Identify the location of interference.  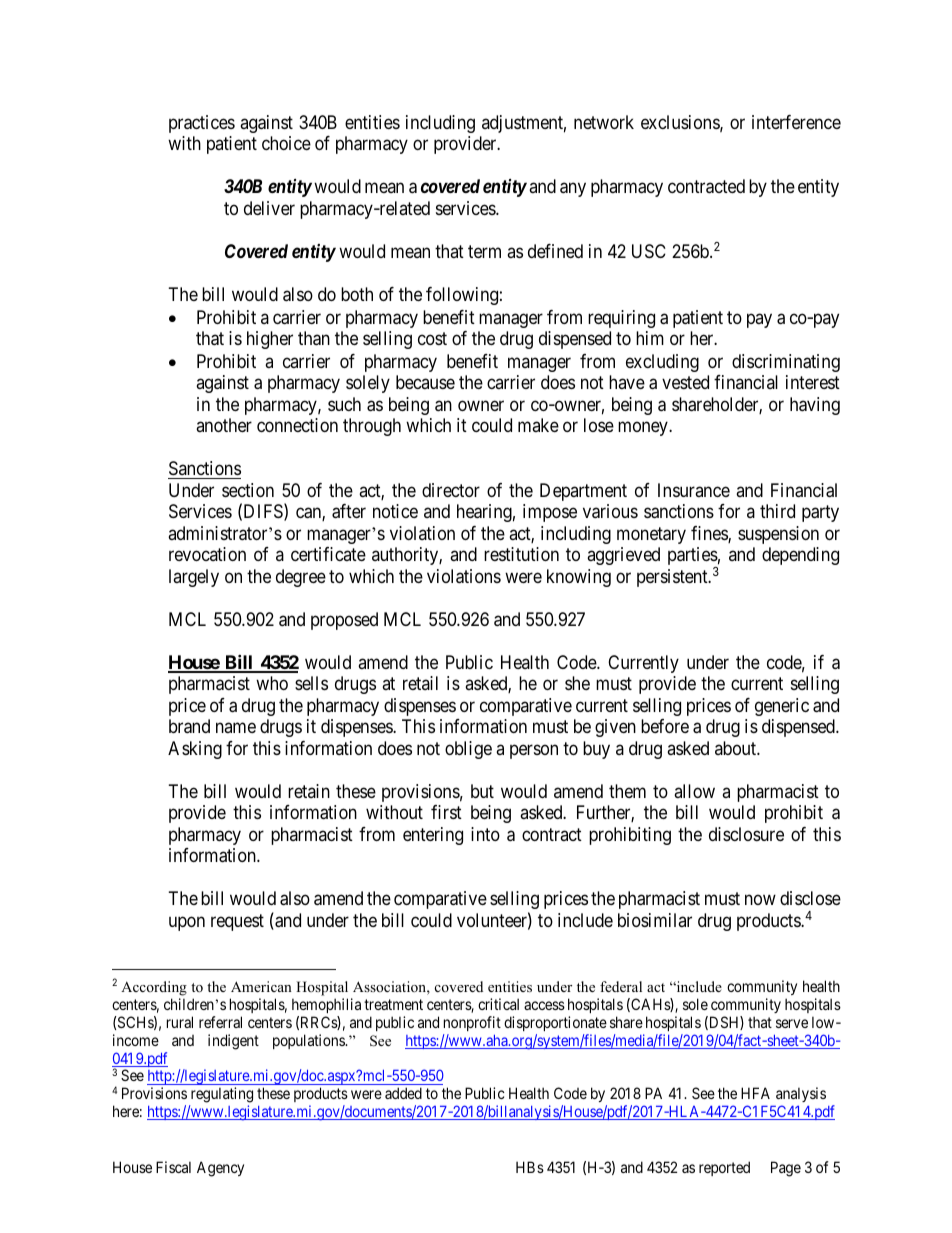
(796, 122).
